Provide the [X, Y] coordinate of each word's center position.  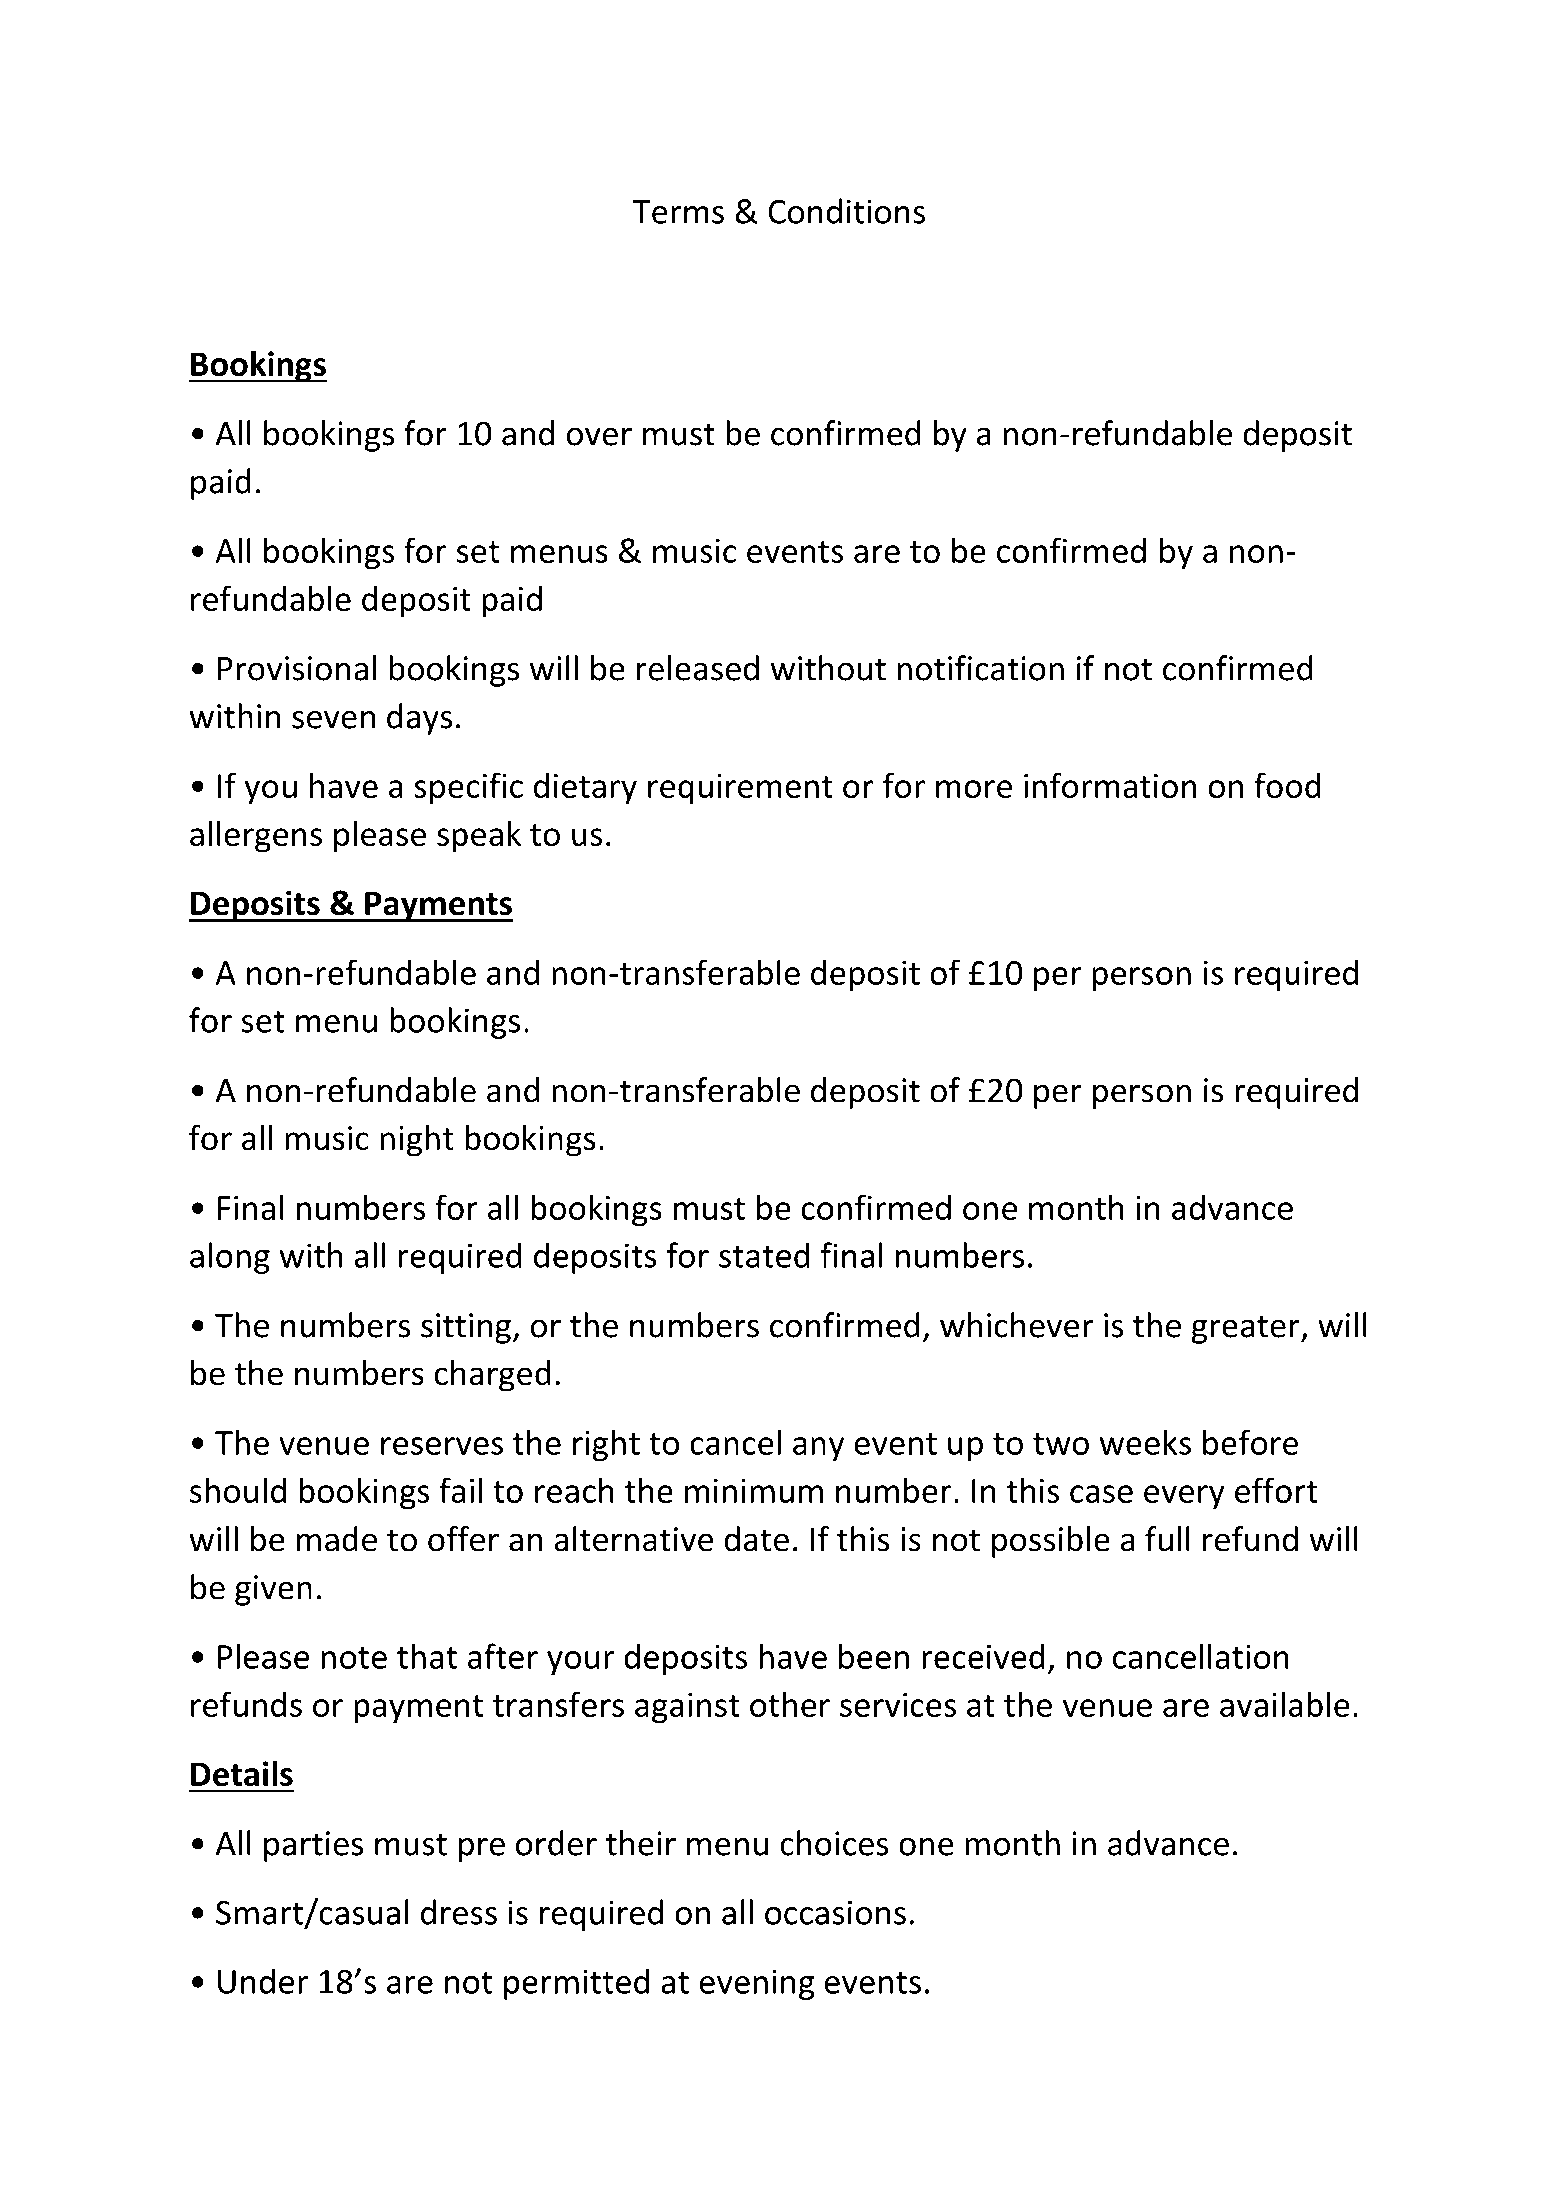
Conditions [846, 211]
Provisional [297, 668]
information [1110, 785]
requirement [740, 789]
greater [1246, 1329]
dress [459, 1912]
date [756, 1539]
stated [764, 1255]
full [1167, 1539]
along [230, 1258]
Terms [678, 212]
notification [980, 668]
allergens [256, 837]
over [599, 436]
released [698, 668]
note [354, 1658]
